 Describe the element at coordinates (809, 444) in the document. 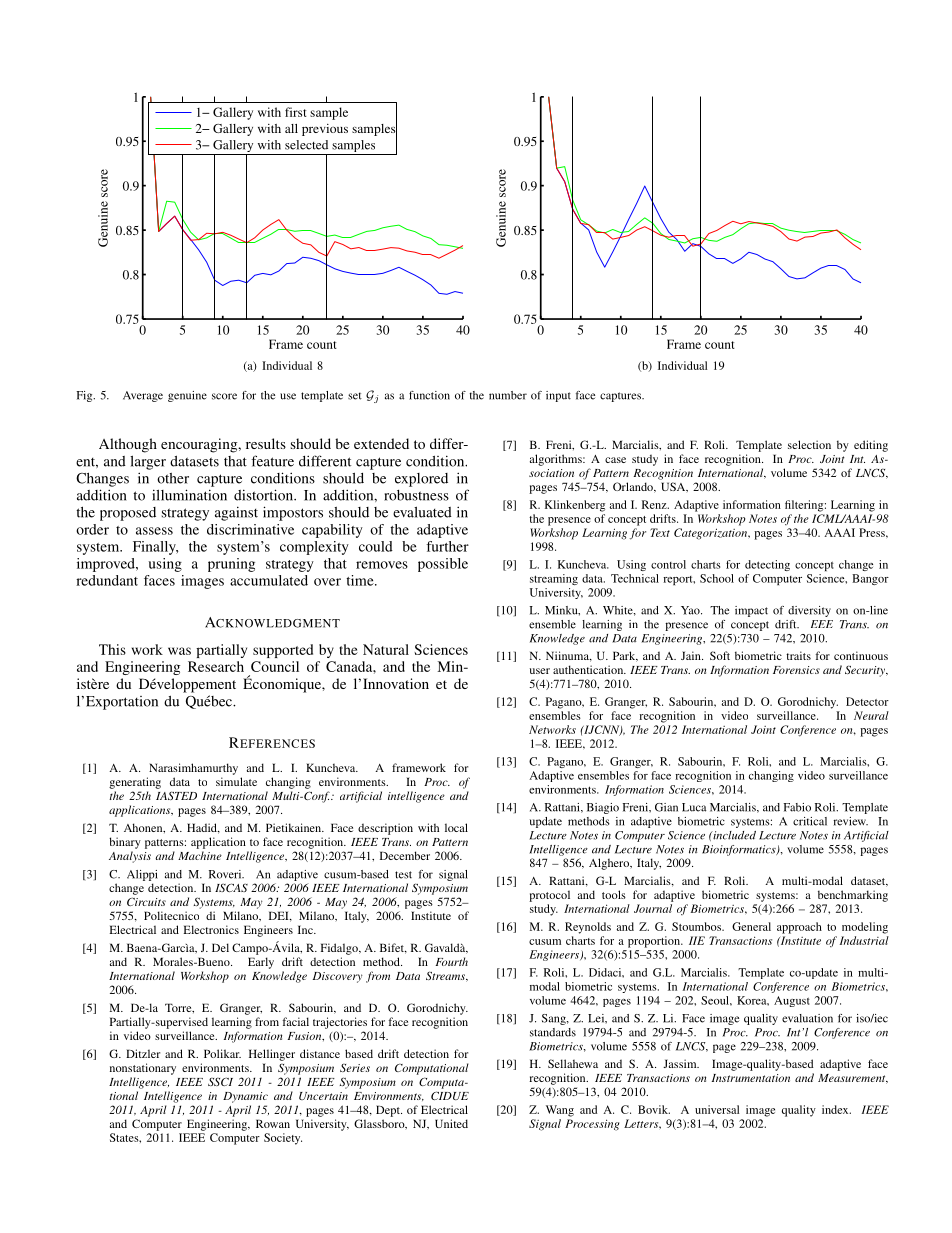

I see `selection` at that location.
